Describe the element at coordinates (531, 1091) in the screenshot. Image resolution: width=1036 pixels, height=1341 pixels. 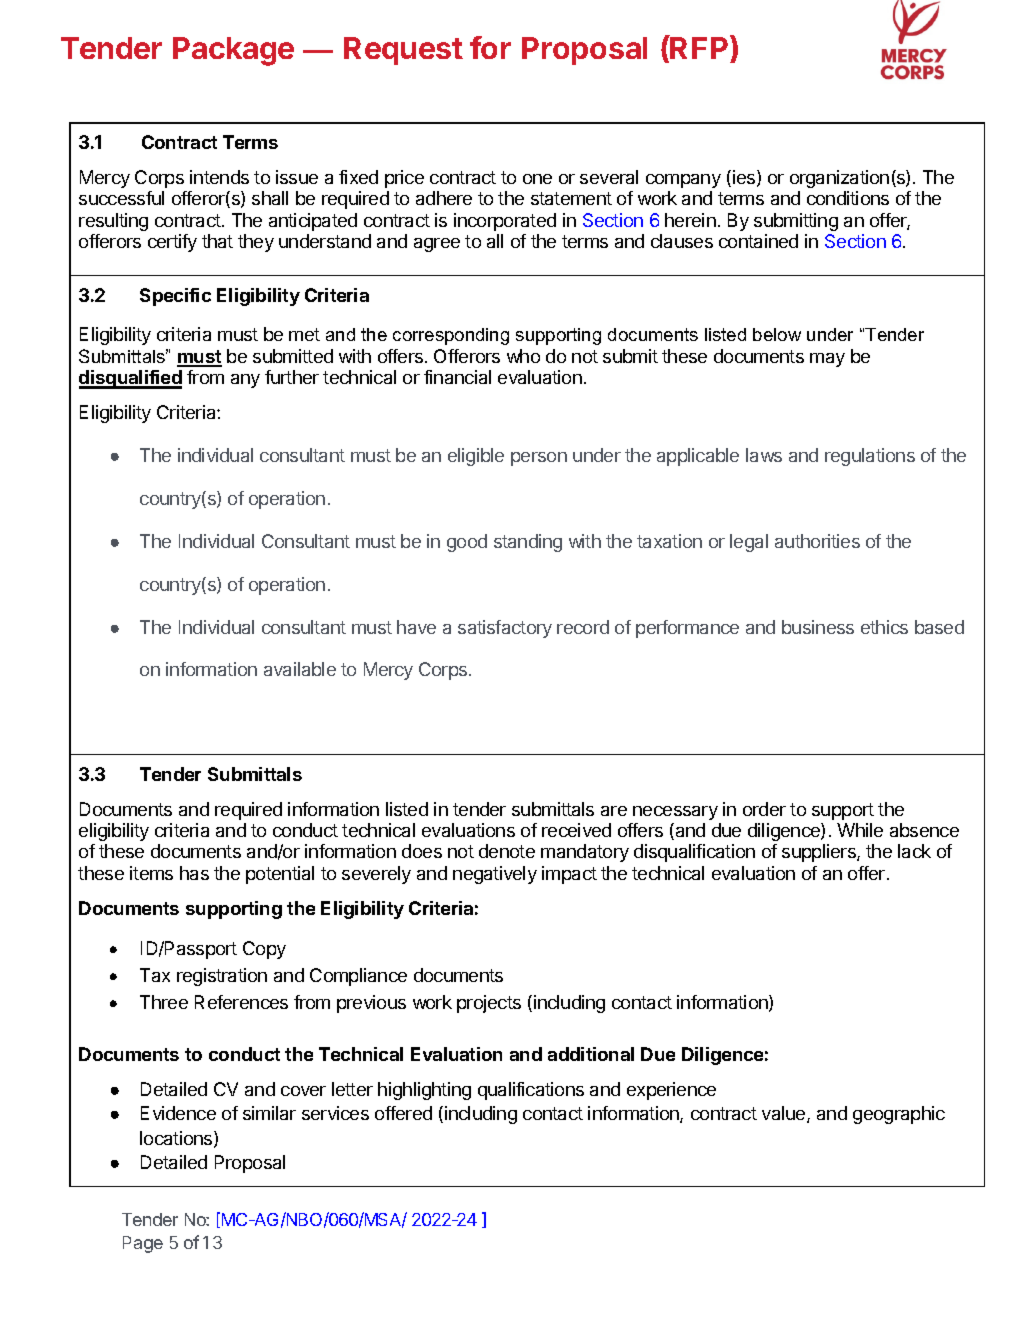
I see `qualifications` at that location.
